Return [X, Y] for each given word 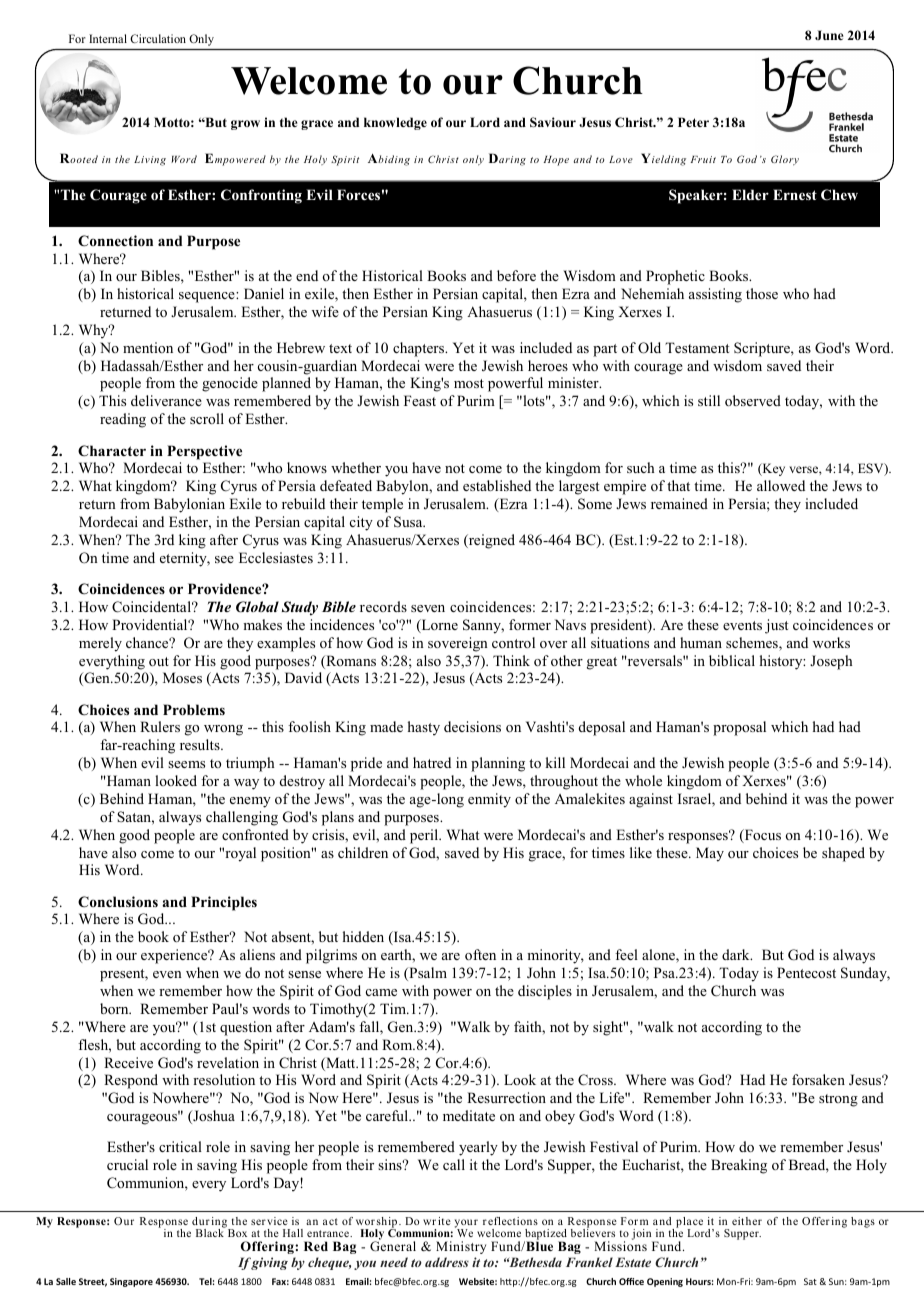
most [469, 383]
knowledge [395, 123]
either [747, 1221]
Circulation [158, 38]
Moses [182, 677]
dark [737, 954]
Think [511, 660]
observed [753, 400]
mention [148, 347]
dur [201, 1221]
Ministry [461, 1247]
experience [175, 956]
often [480, 954]
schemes [753, 644]
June [829, 35]
